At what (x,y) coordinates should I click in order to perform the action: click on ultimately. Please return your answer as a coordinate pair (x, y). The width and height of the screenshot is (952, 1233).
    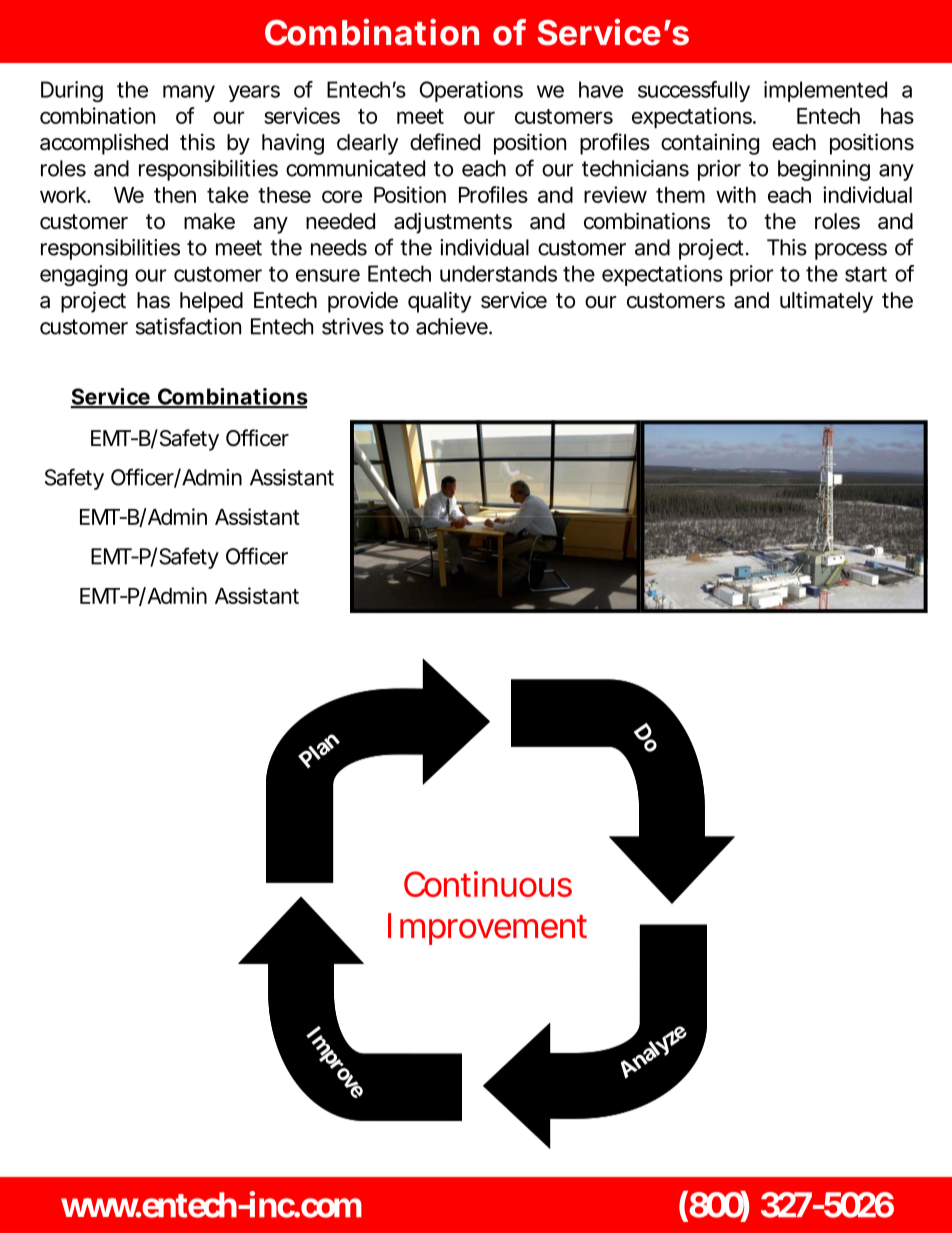
    Looking at the image, I should click on (826, 302).
